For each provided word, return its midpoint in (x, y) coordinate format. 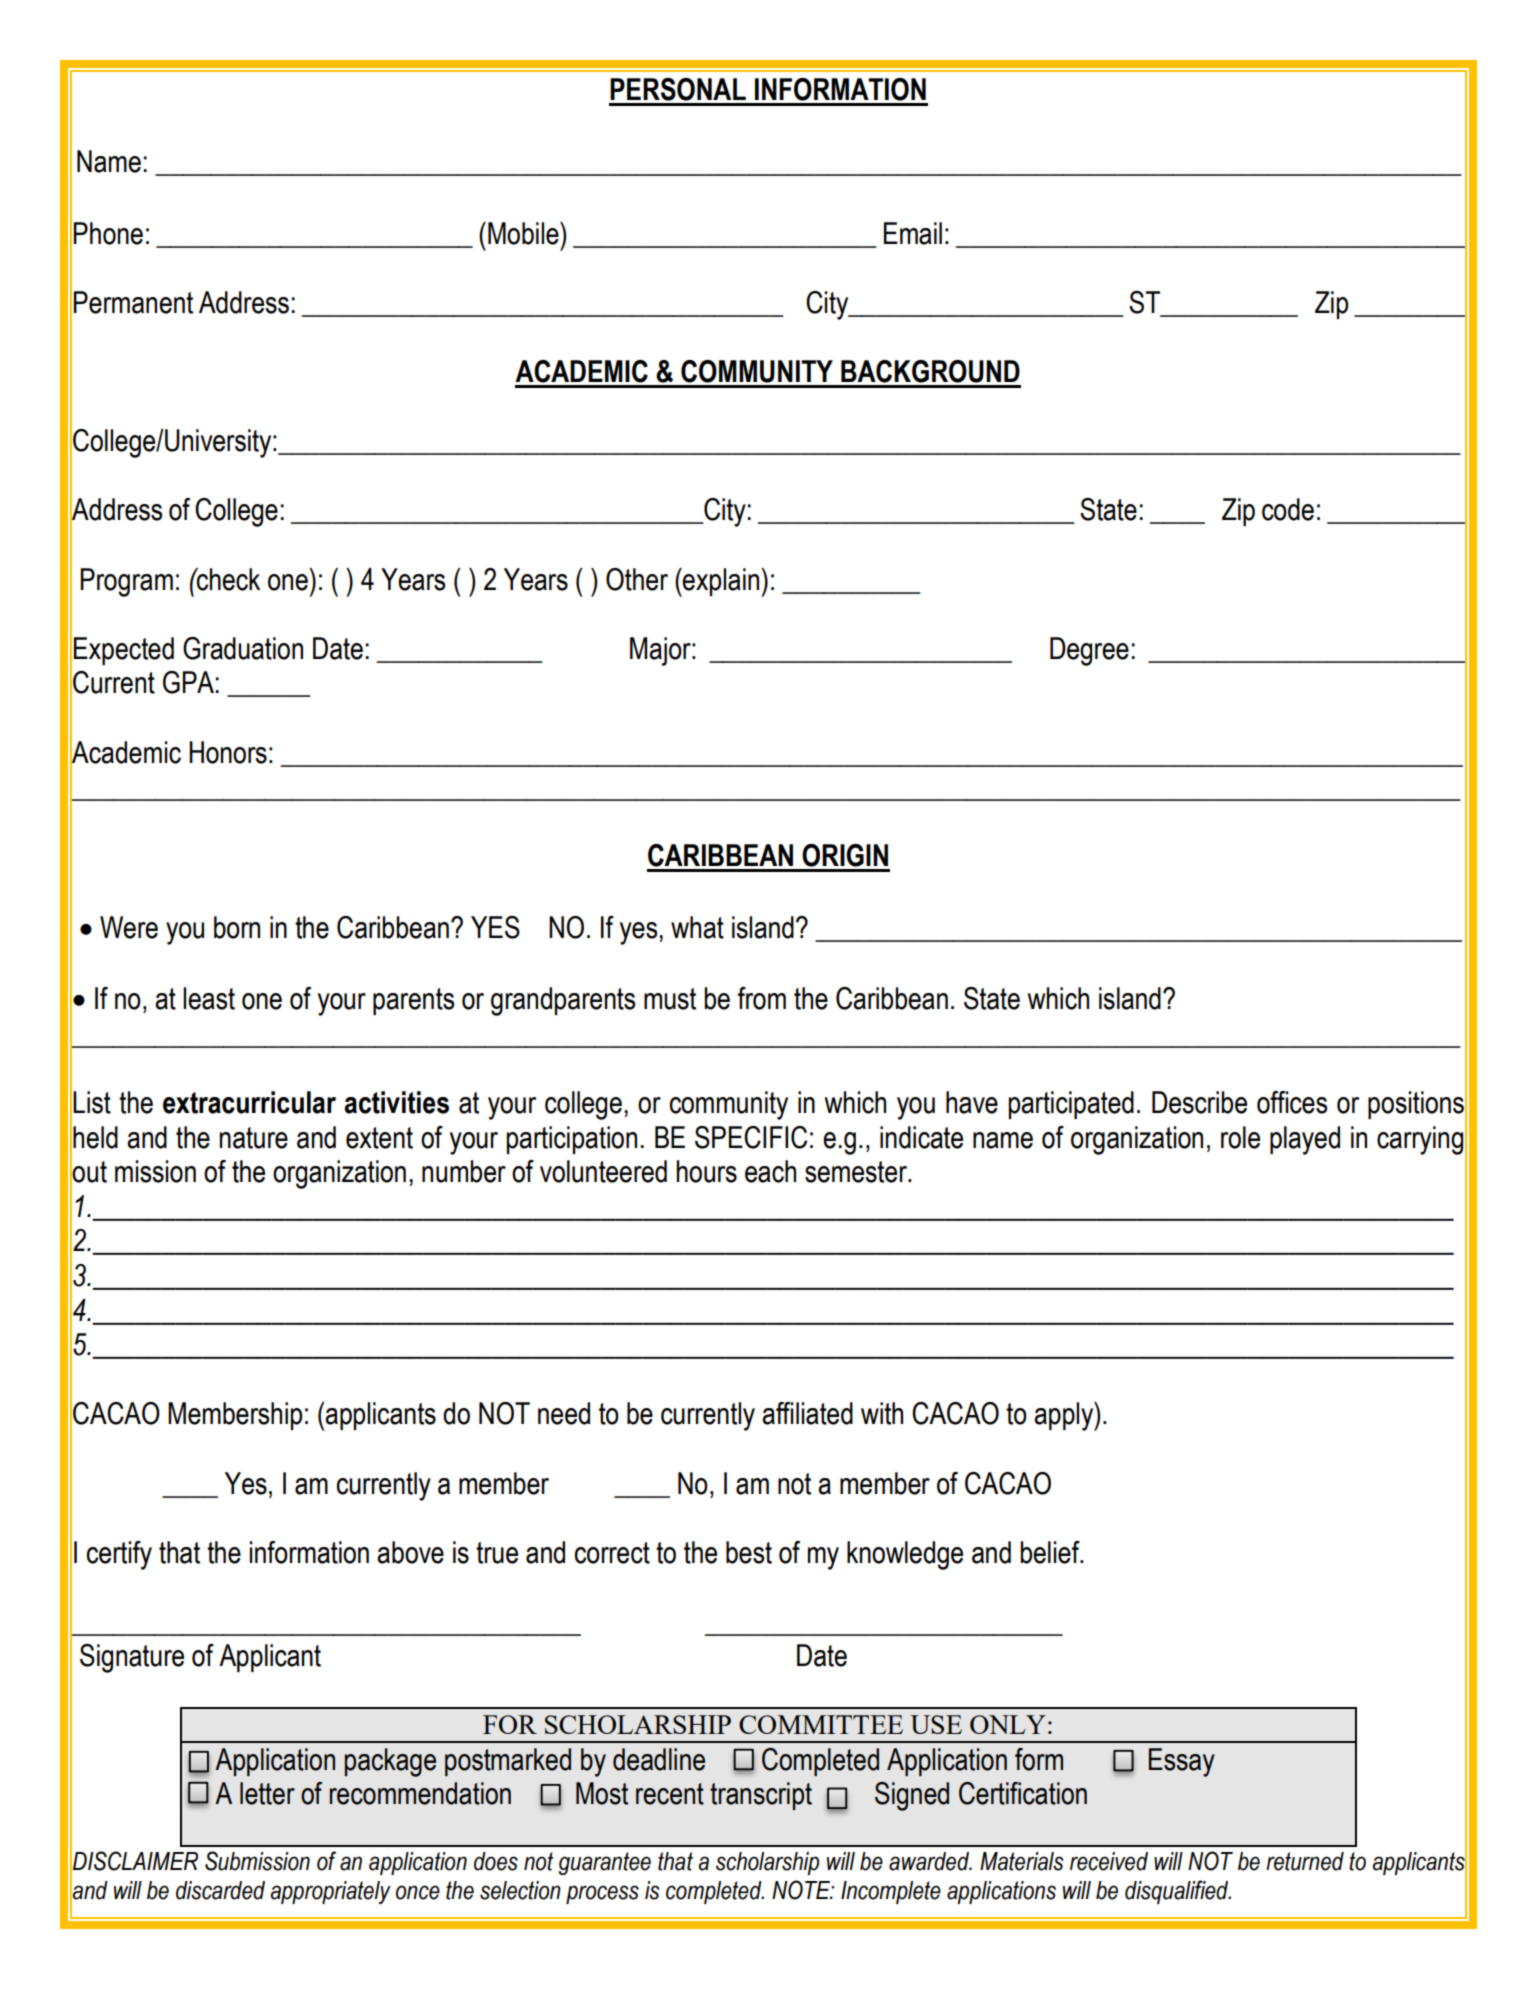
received (1109, 1861)
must (670, 999)
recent (670, 1794)
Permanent (133, 302)
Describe (1199, 1102)
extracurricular (249, 1102)
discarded (220, 1890)
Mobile (524, 233)
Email (913, 233)
